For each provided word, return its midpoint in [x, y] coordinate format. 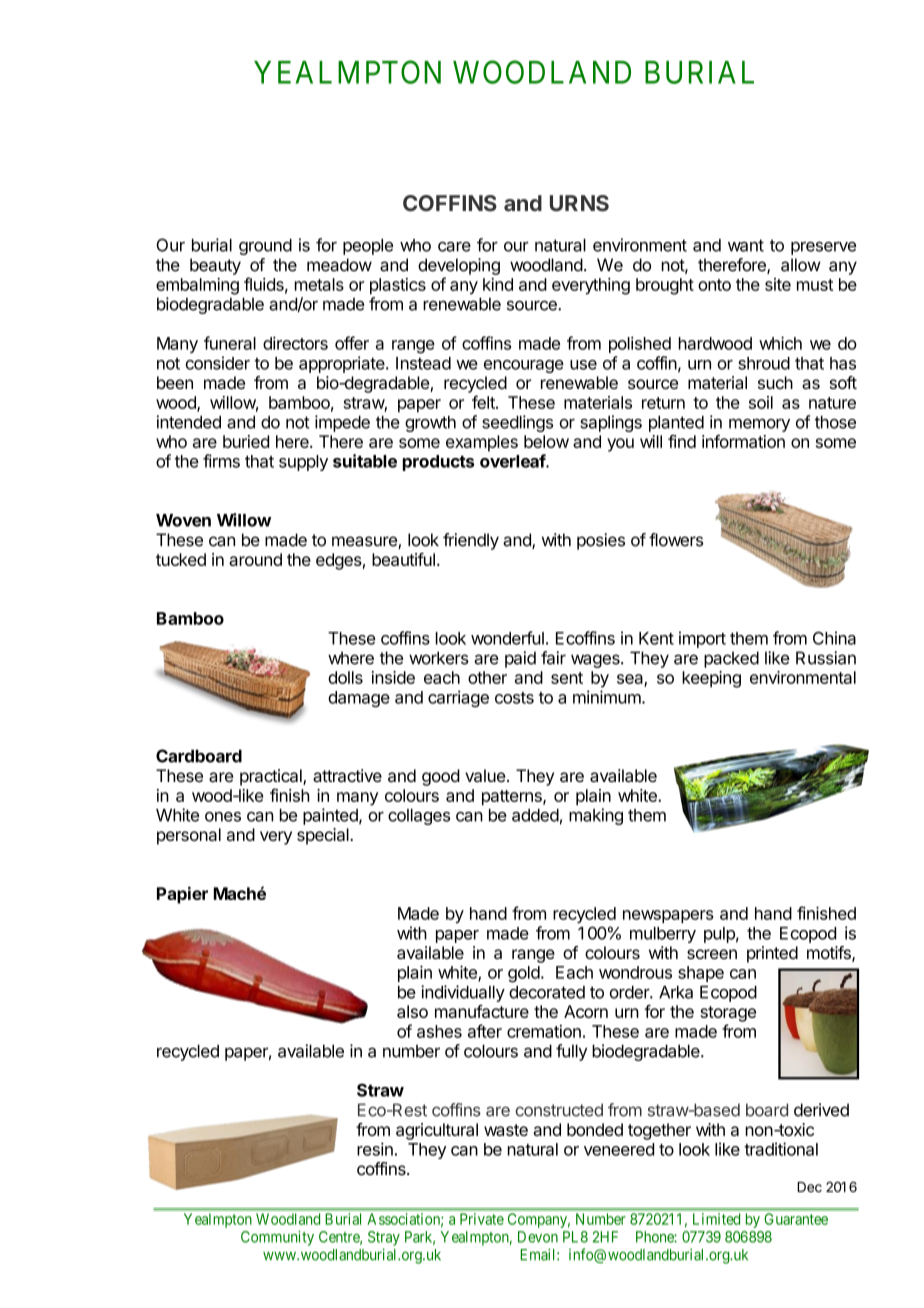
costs [514, 698]
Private [482, 1219]
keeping [711, 679]
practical [272, 777]
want [746, 245]
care [454, 247]
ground [265, 247]
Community [277, 1238]
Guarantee [796, 1219]
